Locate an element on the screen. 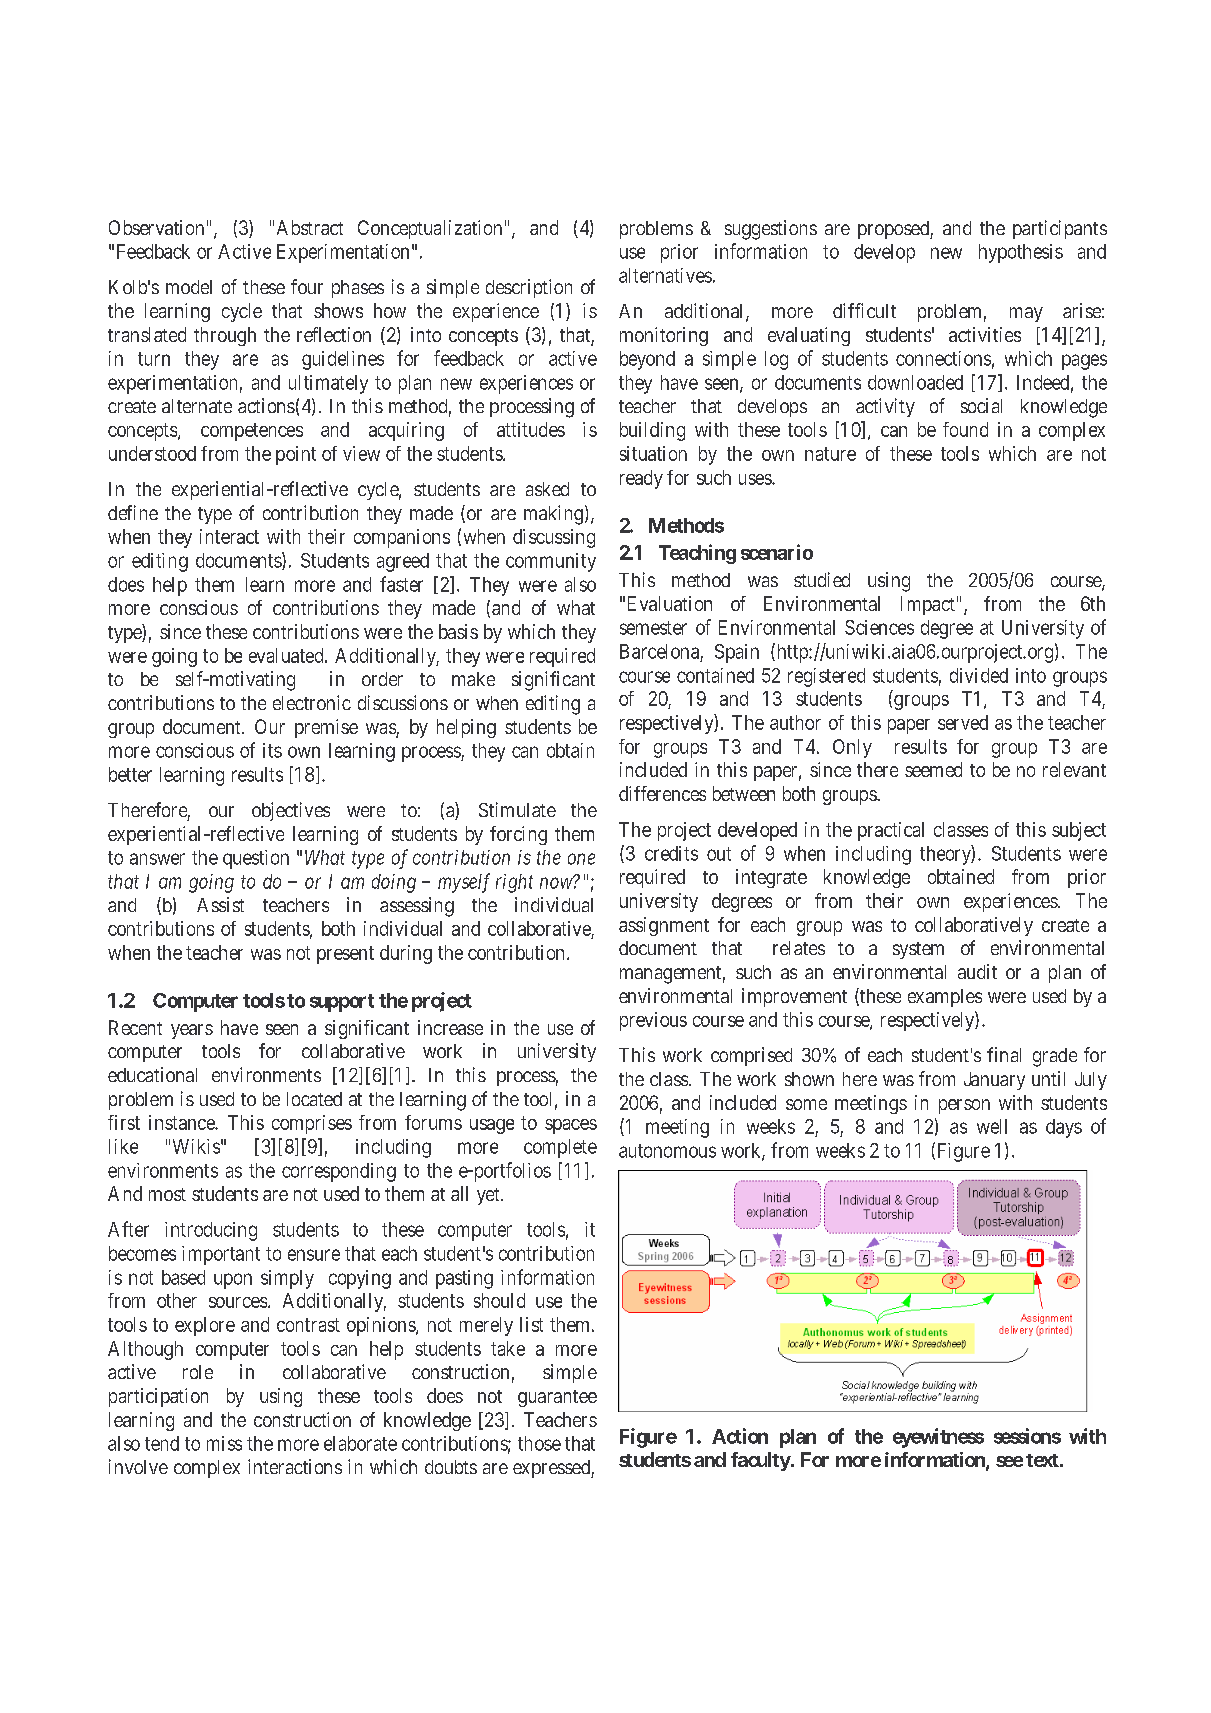 Image resolution: width=1211 pixels, height=1713 pixels. miss is located at coordinates (224, 1443).
